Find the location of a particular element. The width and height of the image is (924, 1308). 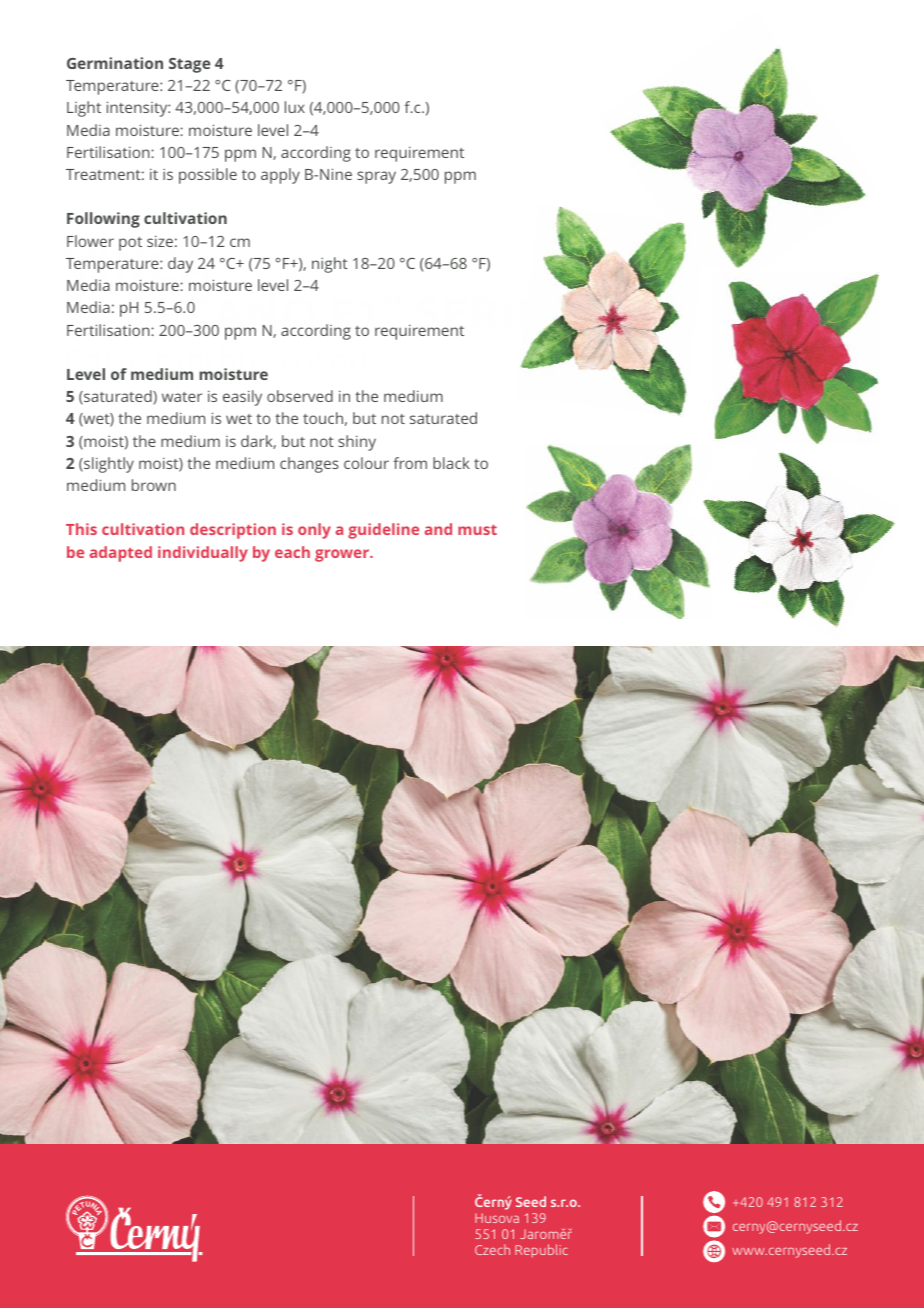

must is located at coordinates (477, 530).
